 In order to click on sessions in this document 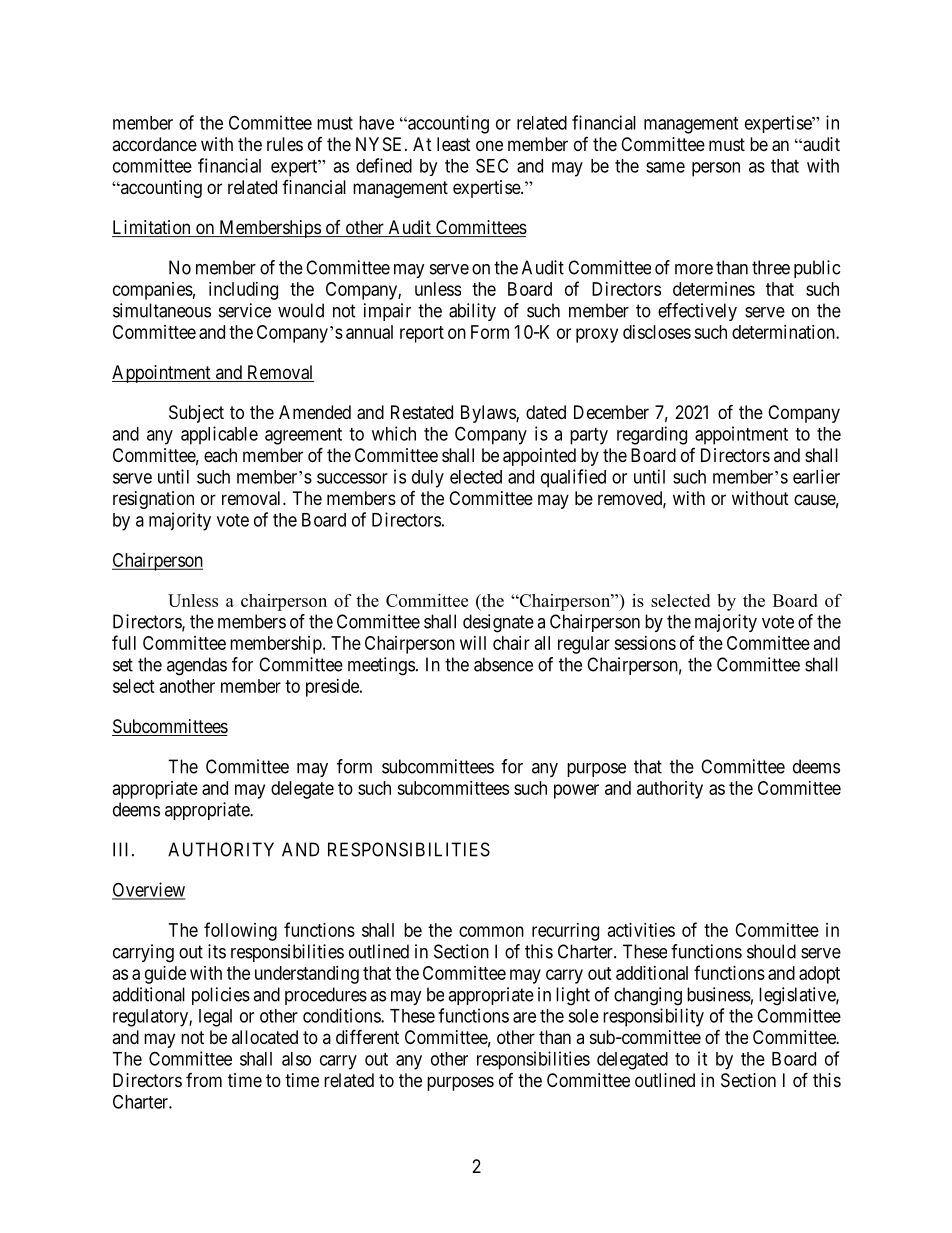, I will do `click(645, 643)`.
